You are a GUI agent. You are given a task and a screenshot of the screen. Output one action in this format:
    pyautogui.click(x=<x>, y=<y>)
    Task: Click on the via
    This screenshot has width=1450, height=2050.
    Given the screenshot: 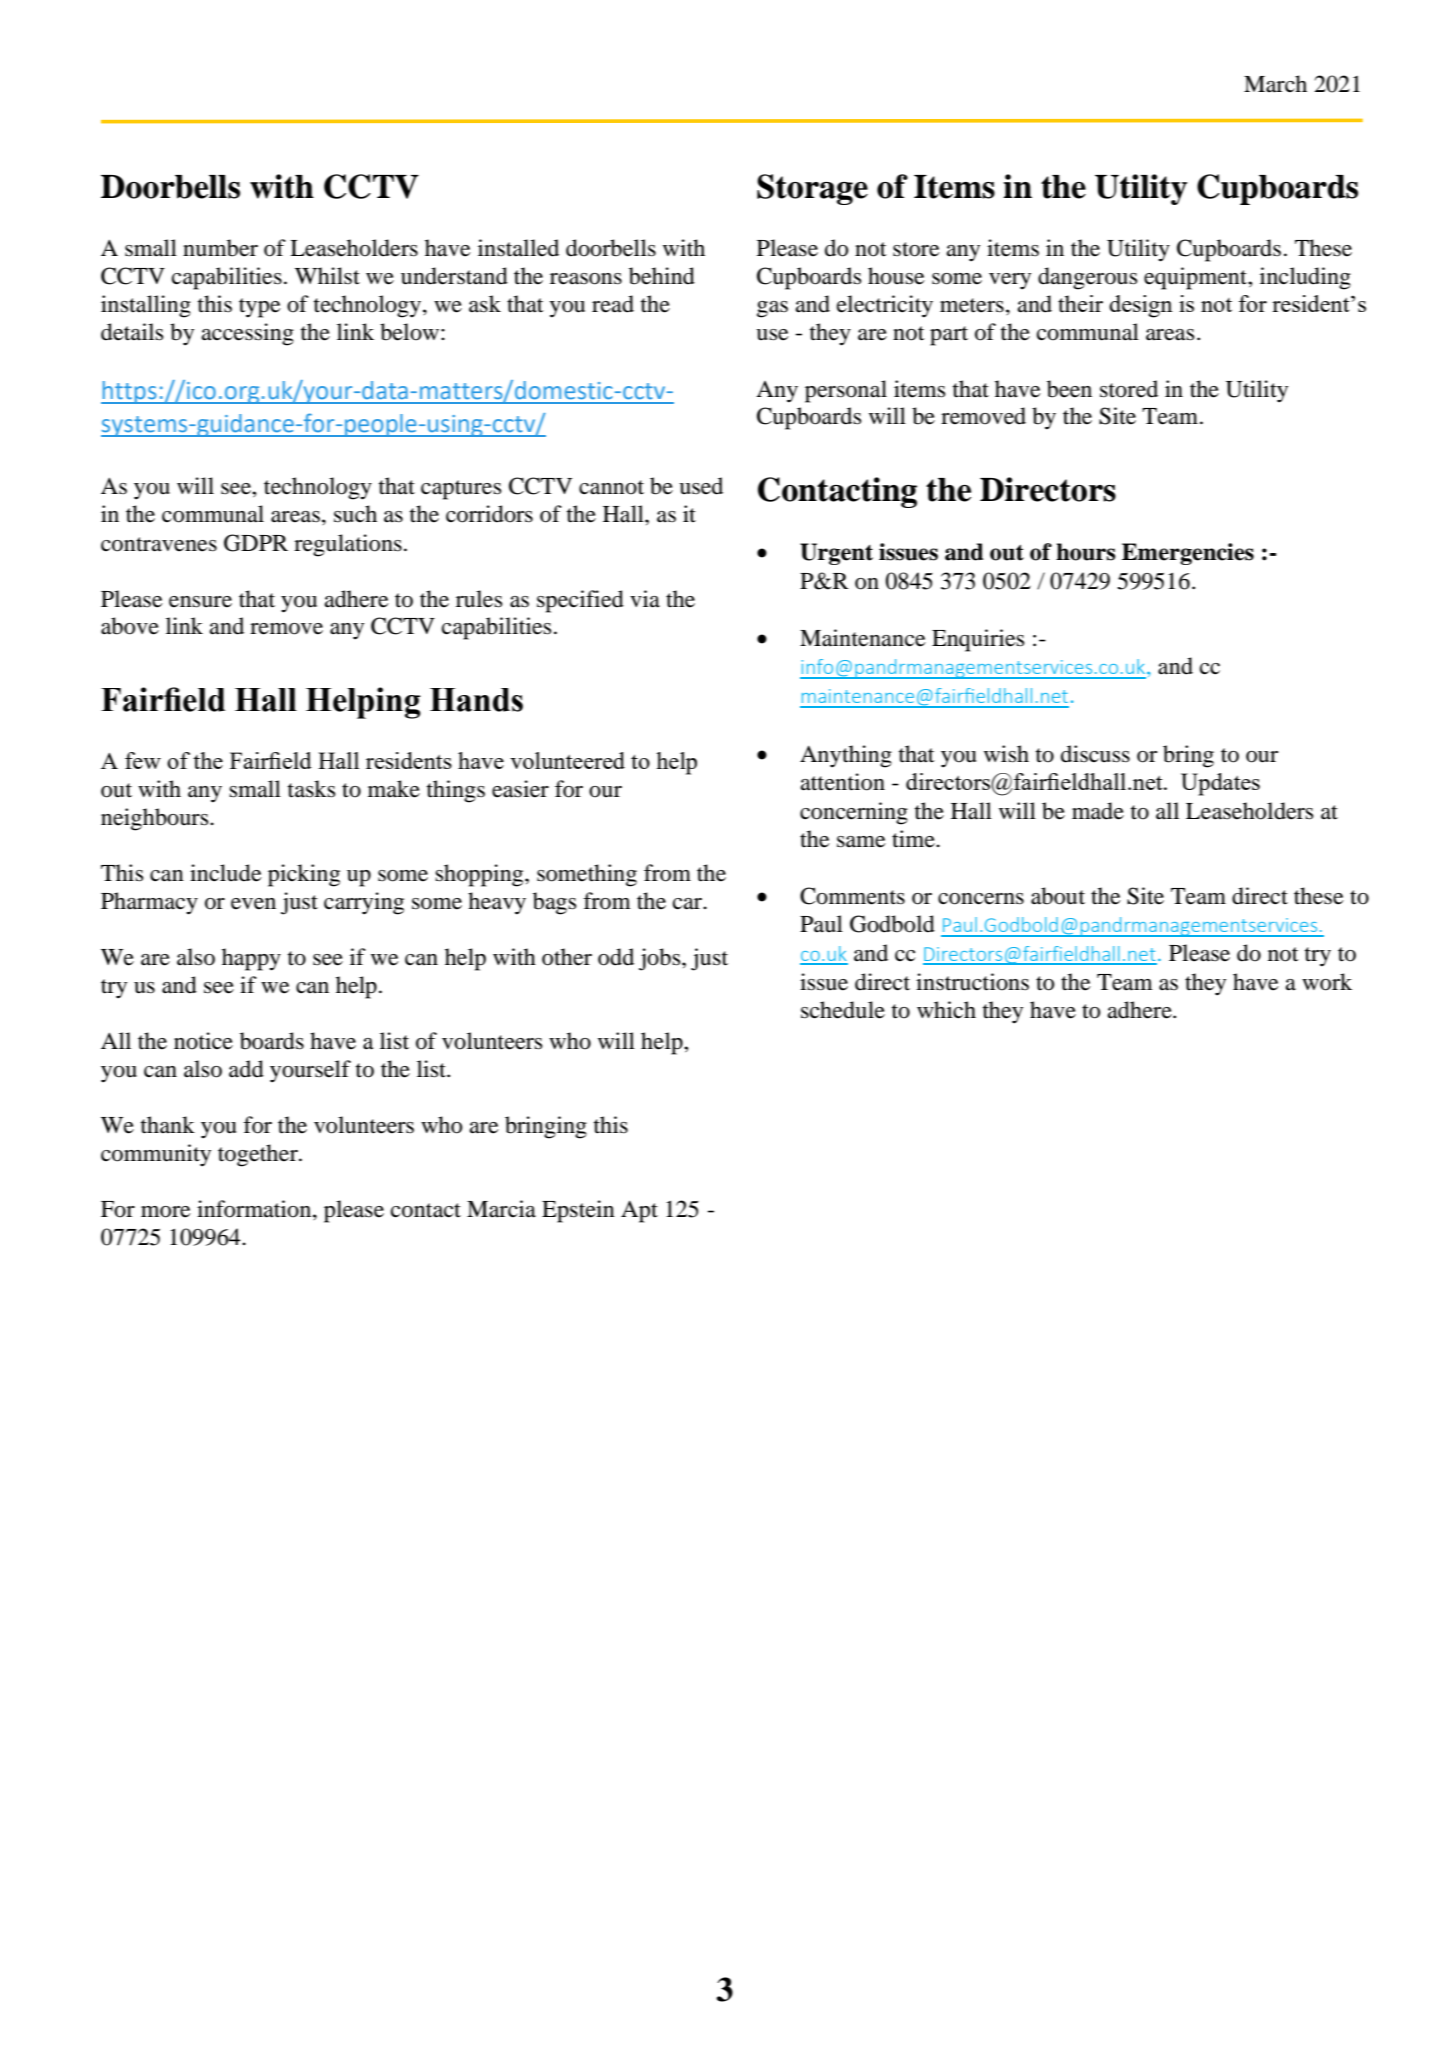 What is the action you would take?
    pyautogui.click(x=645, y=599)
